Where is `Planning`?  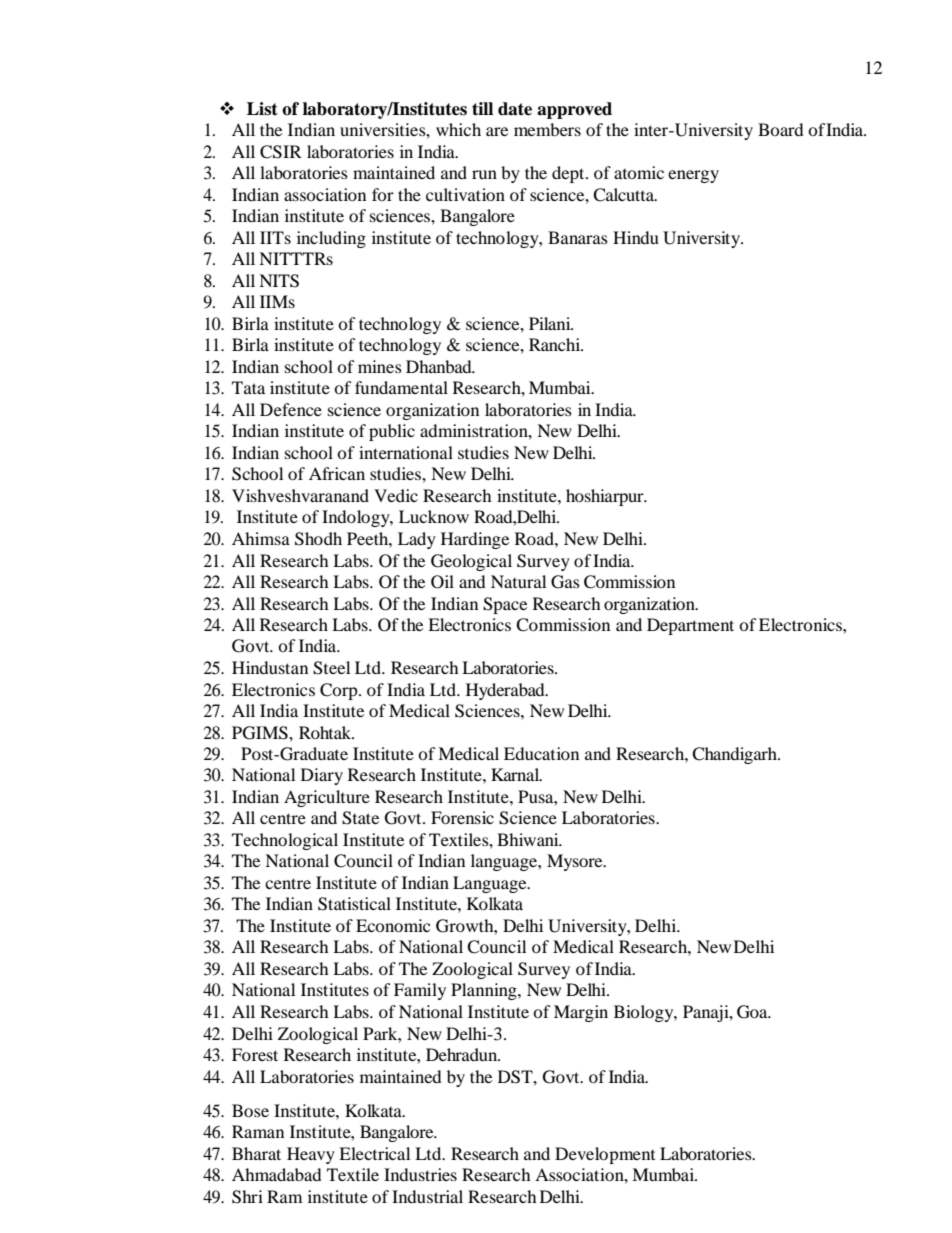 Planning is located at coordinates (485, 991).
